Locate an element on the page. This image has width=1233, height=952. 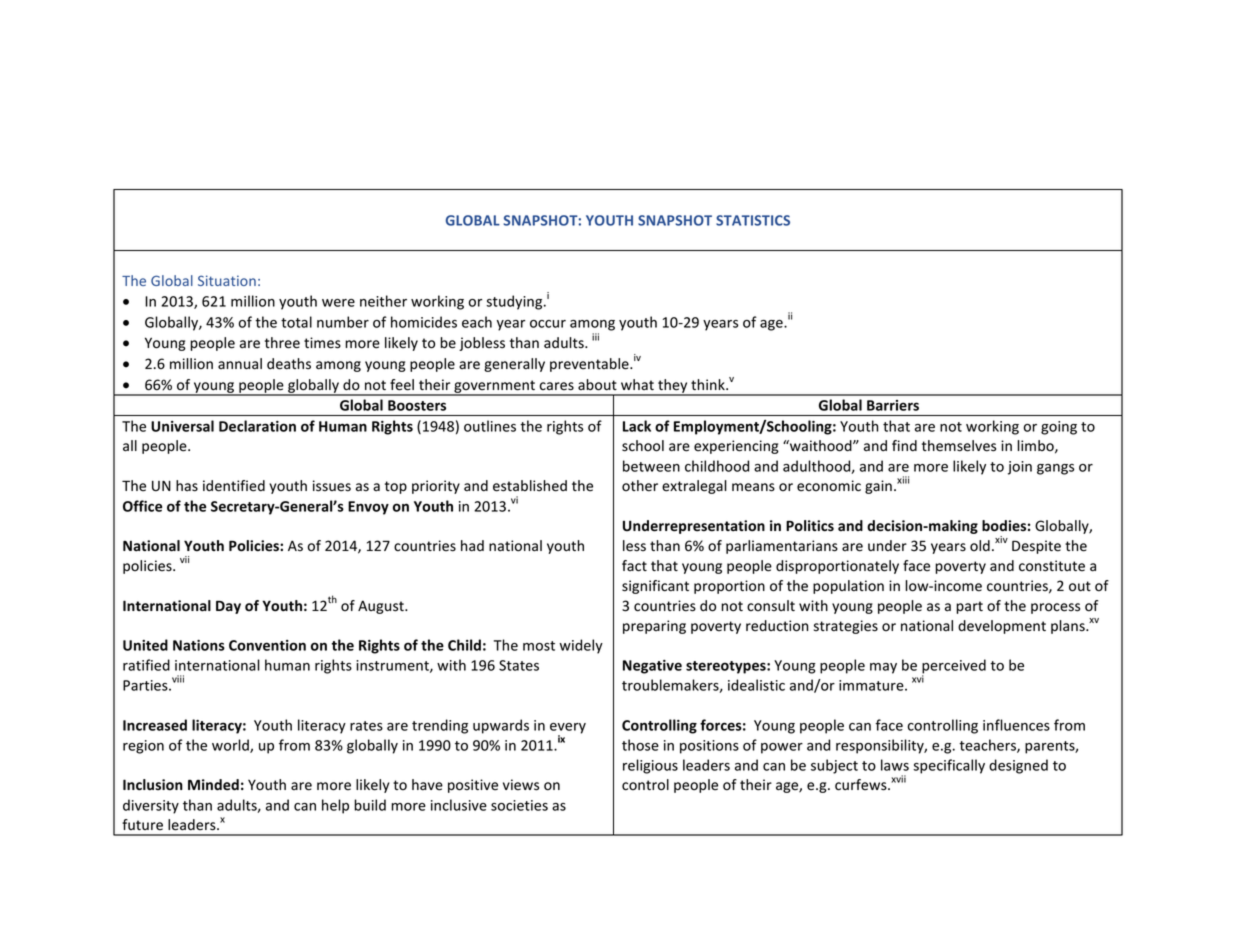
annual is located at coordinates (240, 364).
